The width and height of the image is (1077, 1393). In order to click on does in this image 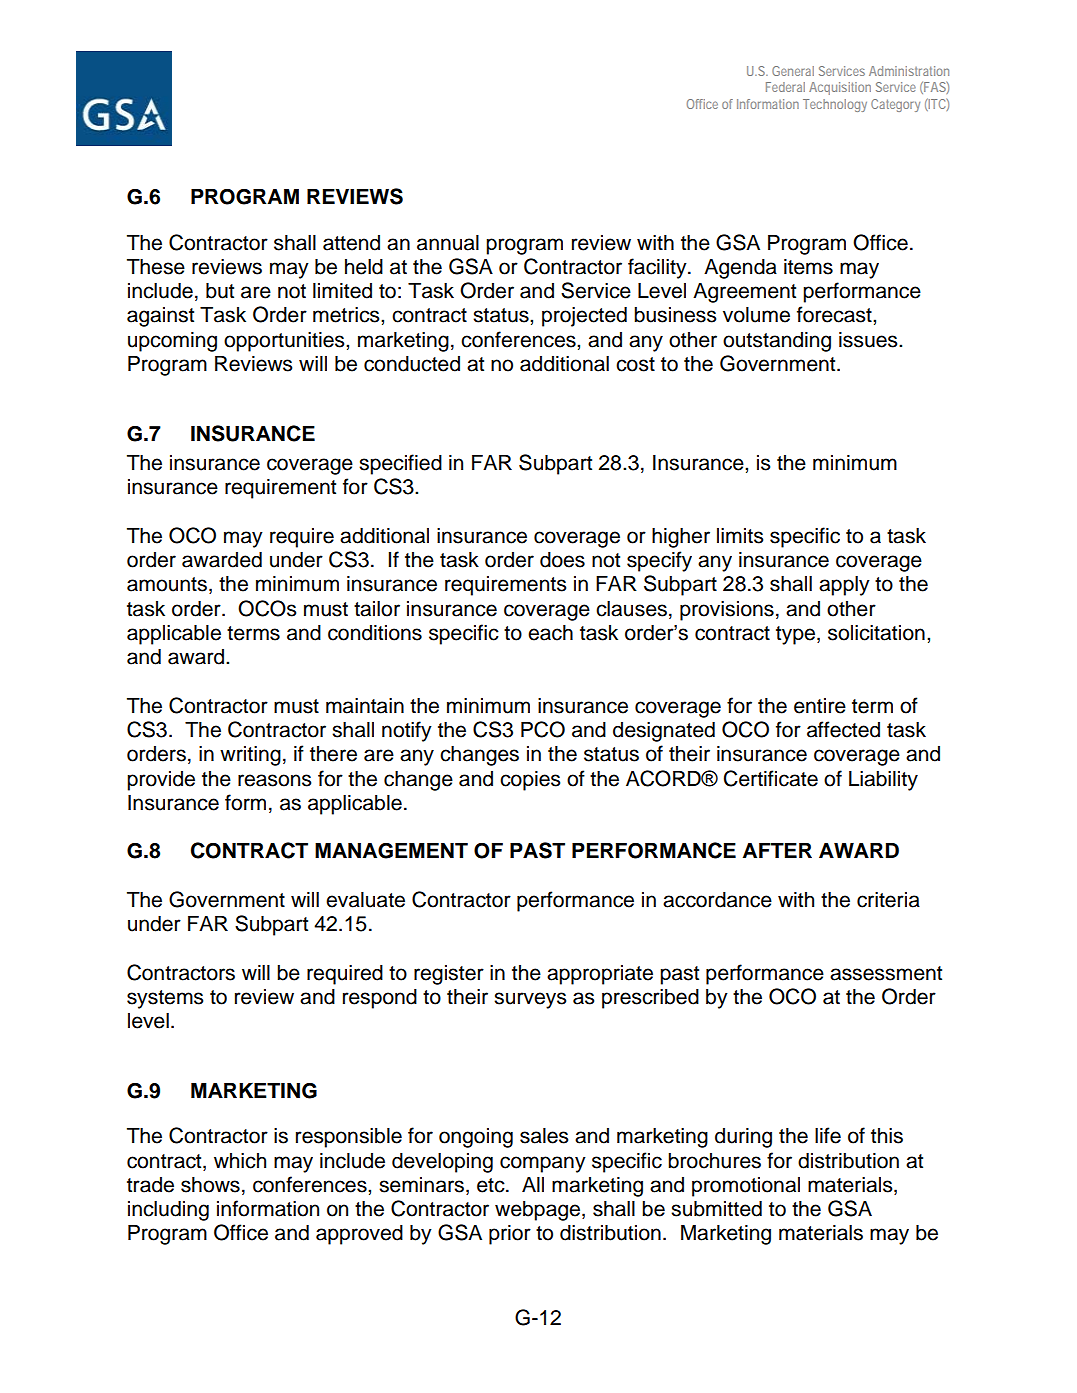, I will do `click(562, 560)`.
